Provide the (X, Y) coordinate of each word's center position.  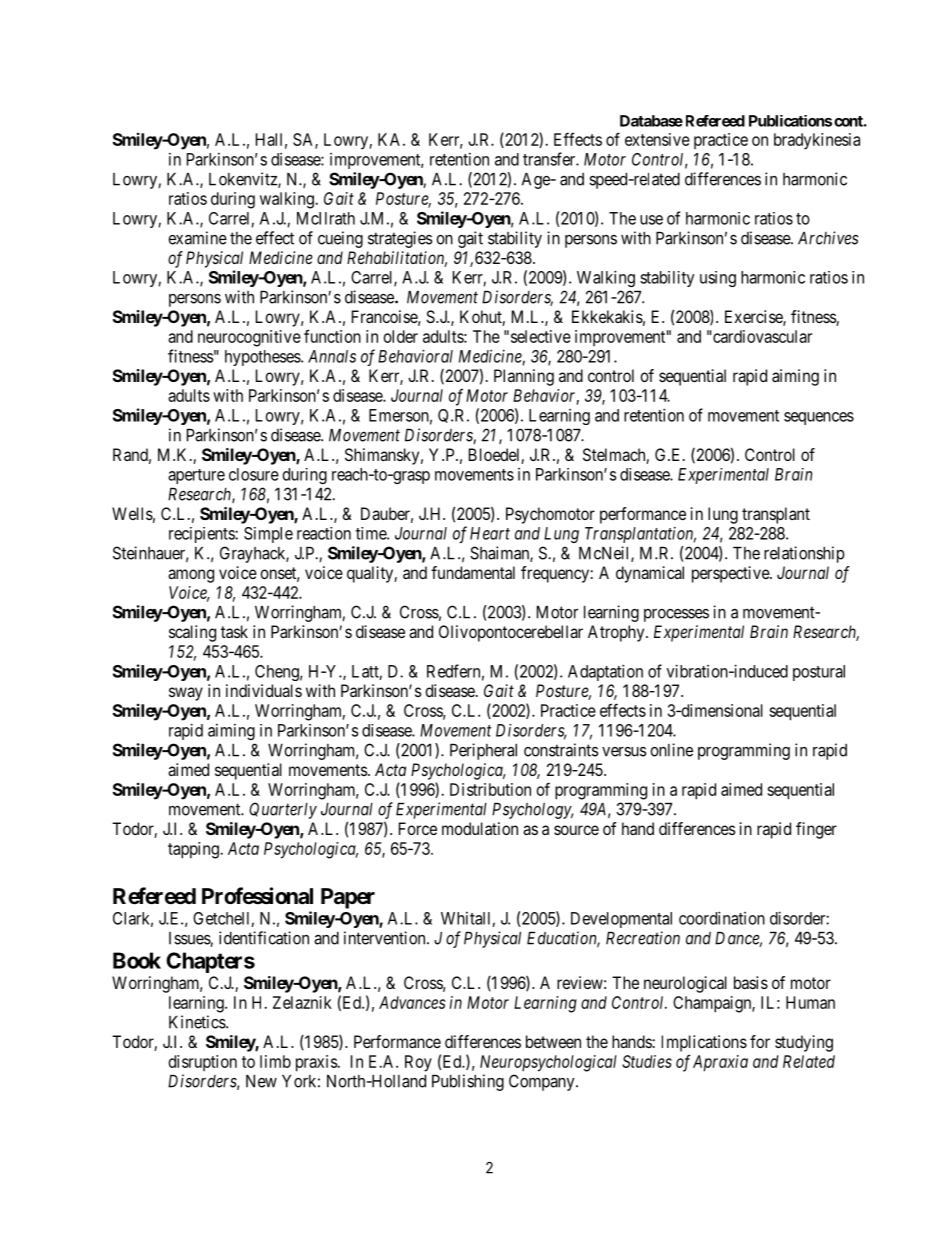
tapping (194, 850)
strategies (400, 239)
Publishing (468, 1082)
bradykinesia (817, 141)
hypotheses (263, 358)
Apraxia (720, 1063)
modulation (480, 828)
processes (676, 615)
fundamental (473, 572)
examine (197, 238)
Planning (524, 377)
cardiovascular (761, 336)
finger (816, 830)
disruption (203, 1063)
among (191, 576)
